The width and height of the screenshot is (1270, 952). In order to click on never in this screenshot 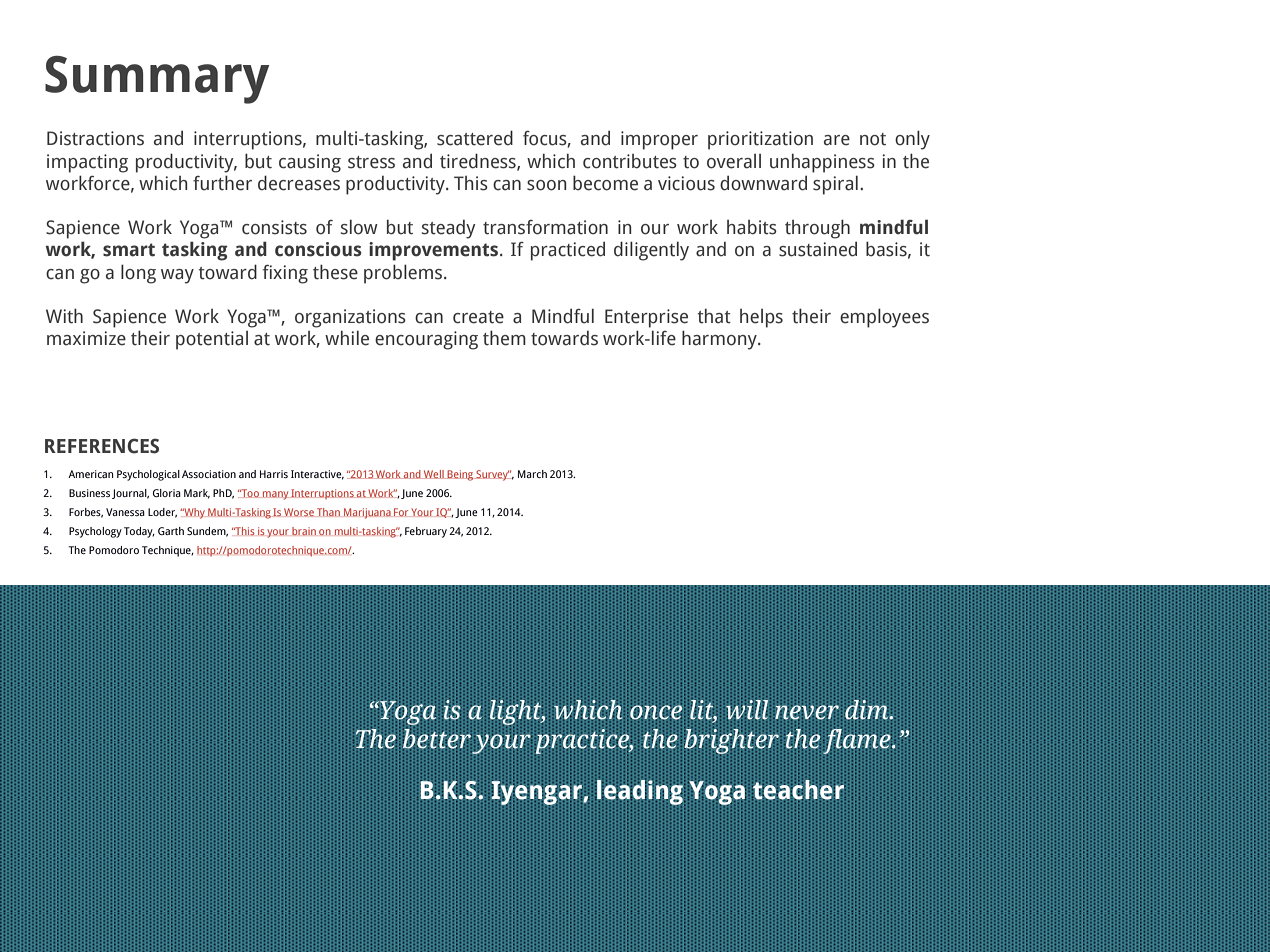, I will do `click(806, 711)`.
